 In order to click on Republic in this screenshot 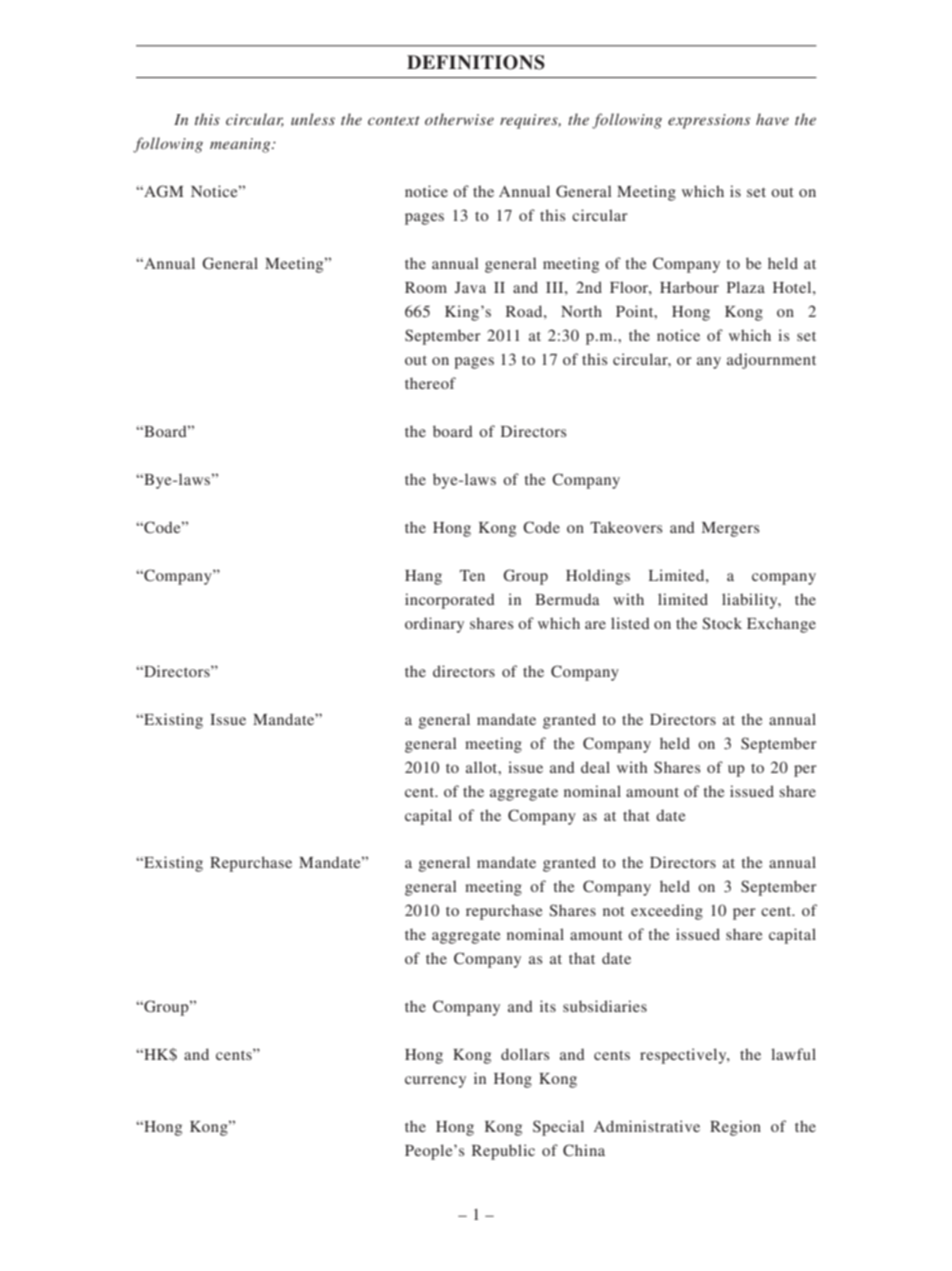, I will do `click(503, 1152)`.
